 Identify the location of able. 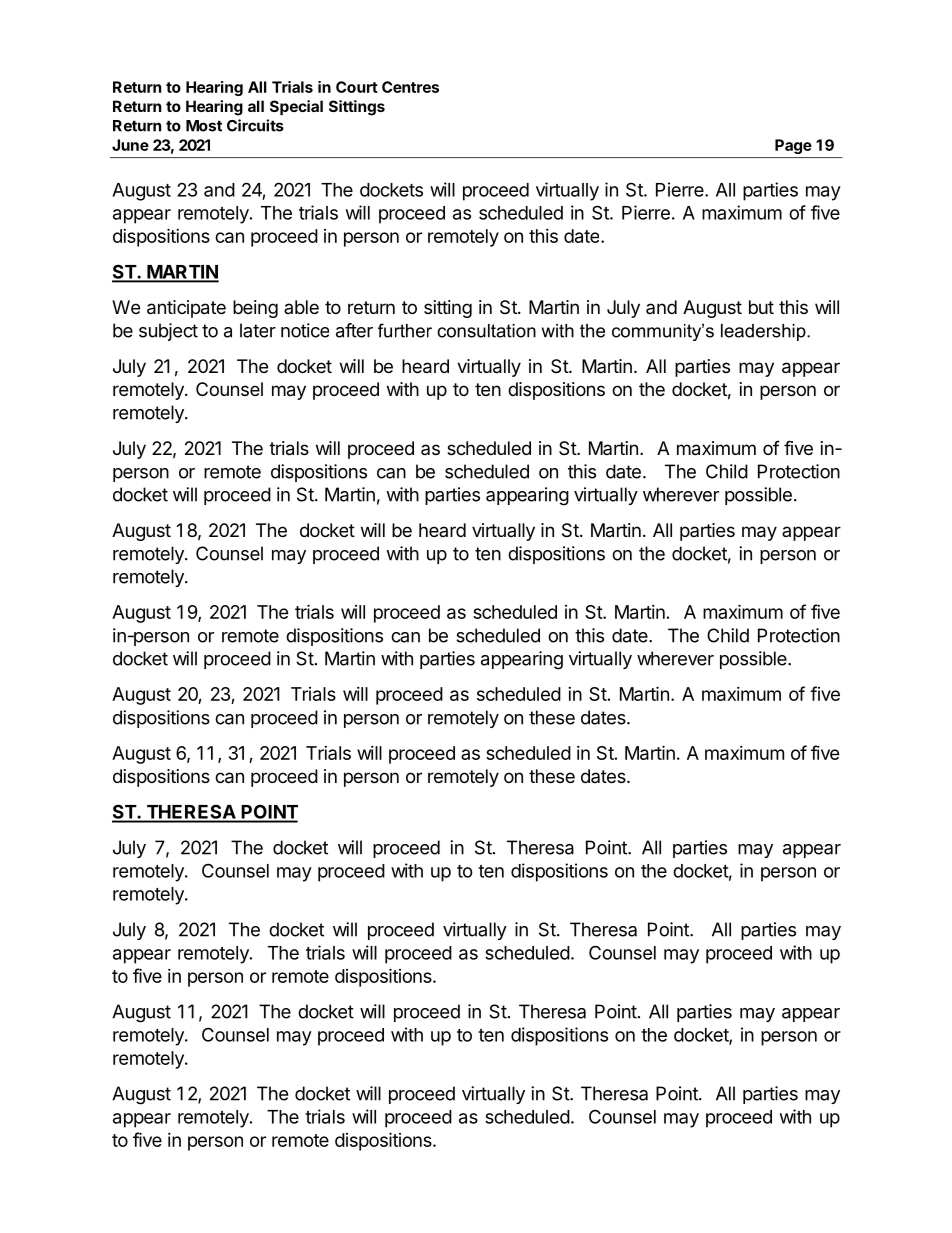
(301, 307).
